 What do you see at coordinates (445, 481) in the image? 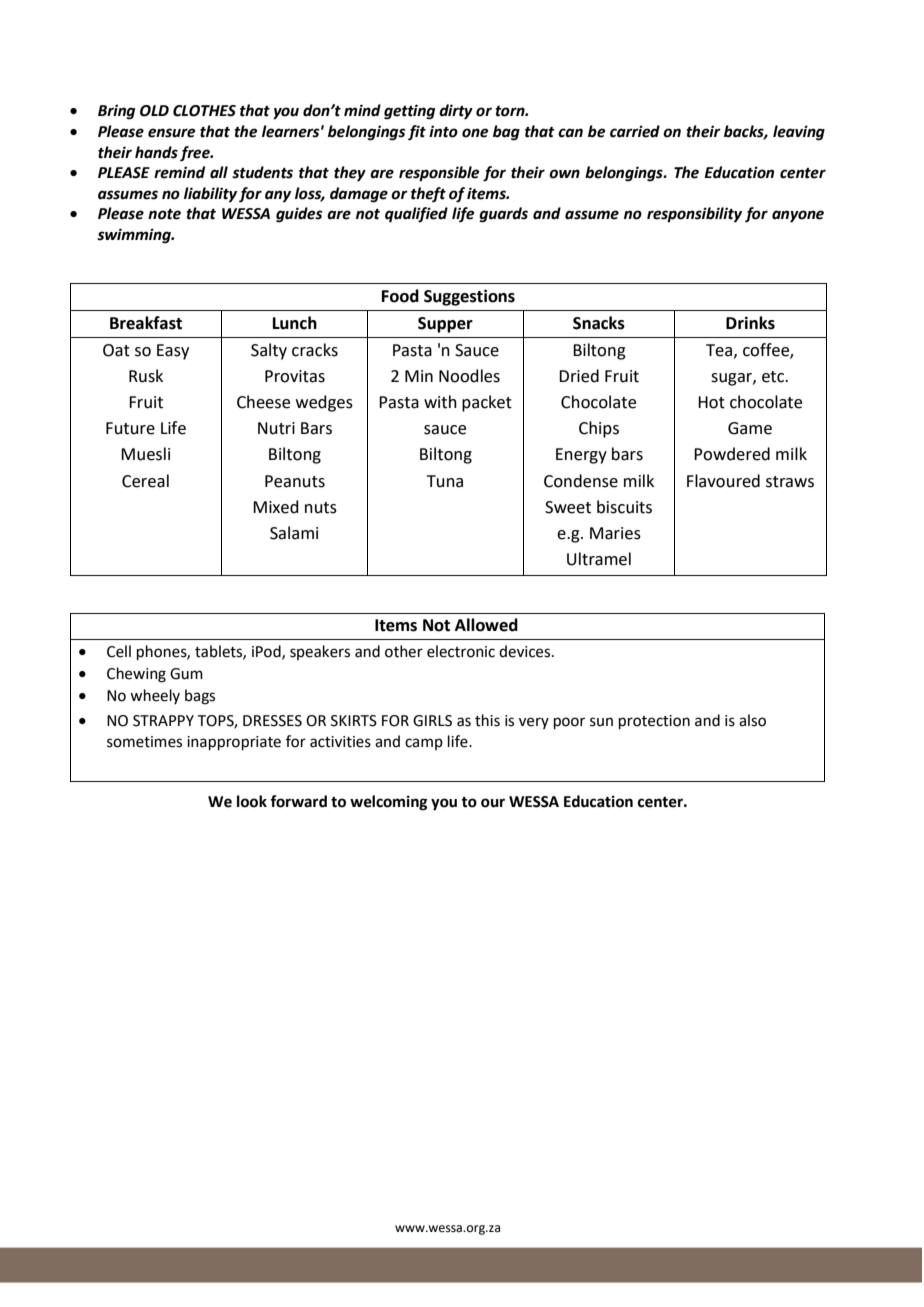
I see `Tuna` at bounding box center [445, 481].
